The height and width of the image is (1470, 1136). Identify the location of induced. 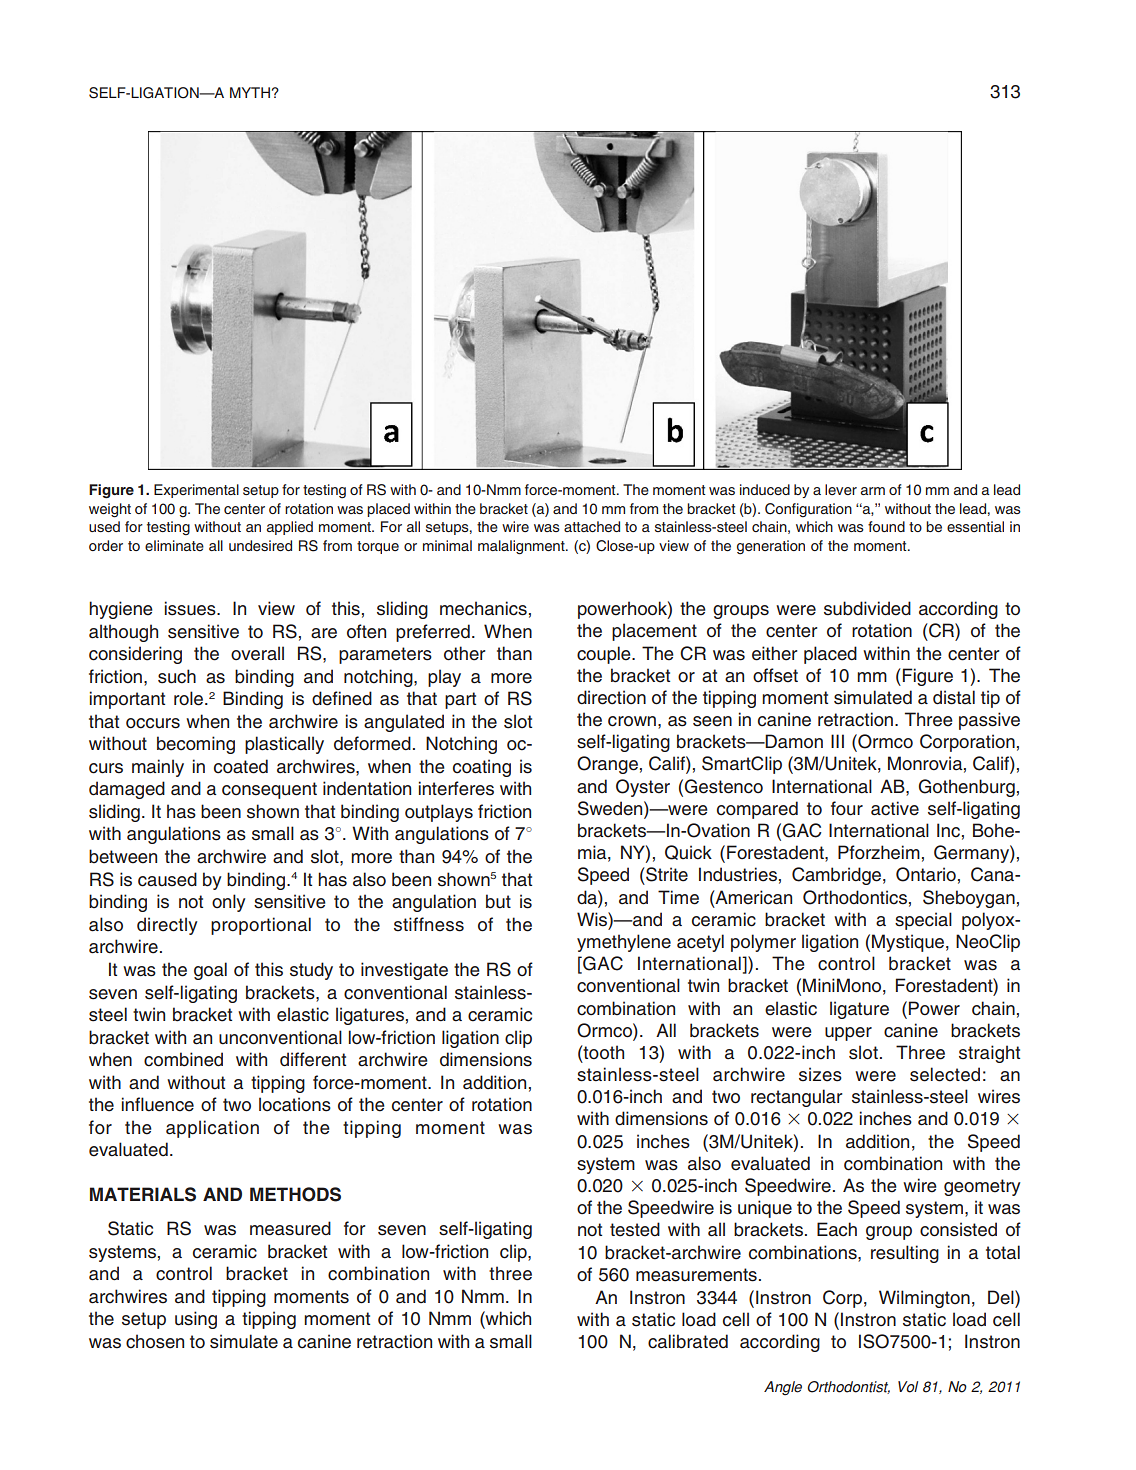
(765, 489).
